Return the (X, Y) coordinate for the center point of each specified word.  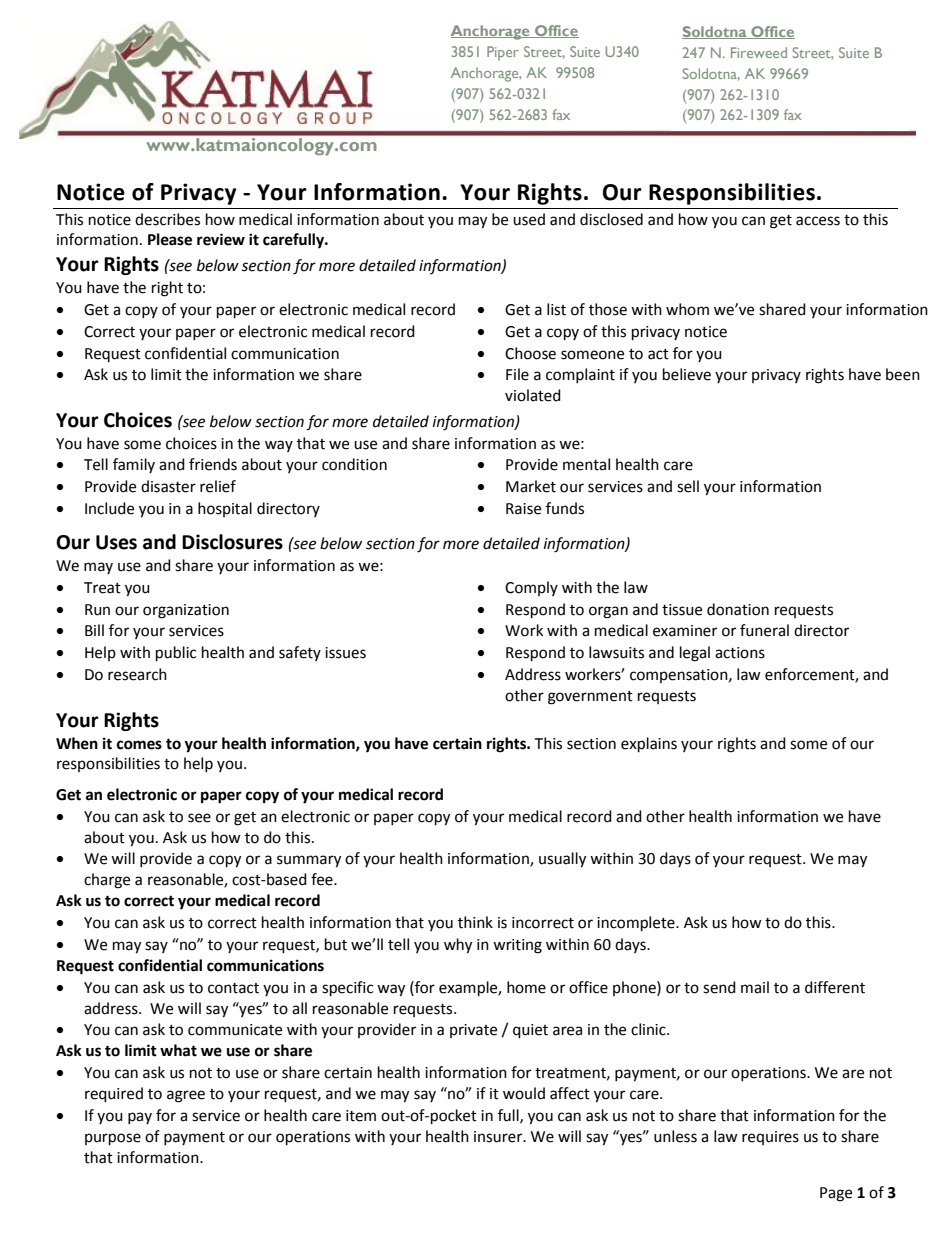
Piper (503, 53)
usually (562, 860)
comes (139, 745)
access (818, 221)
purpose (113, 1139)
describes (167, 219)
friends (213, 464)
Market (531, 486)
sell (688, 486)
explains (649, 745)
